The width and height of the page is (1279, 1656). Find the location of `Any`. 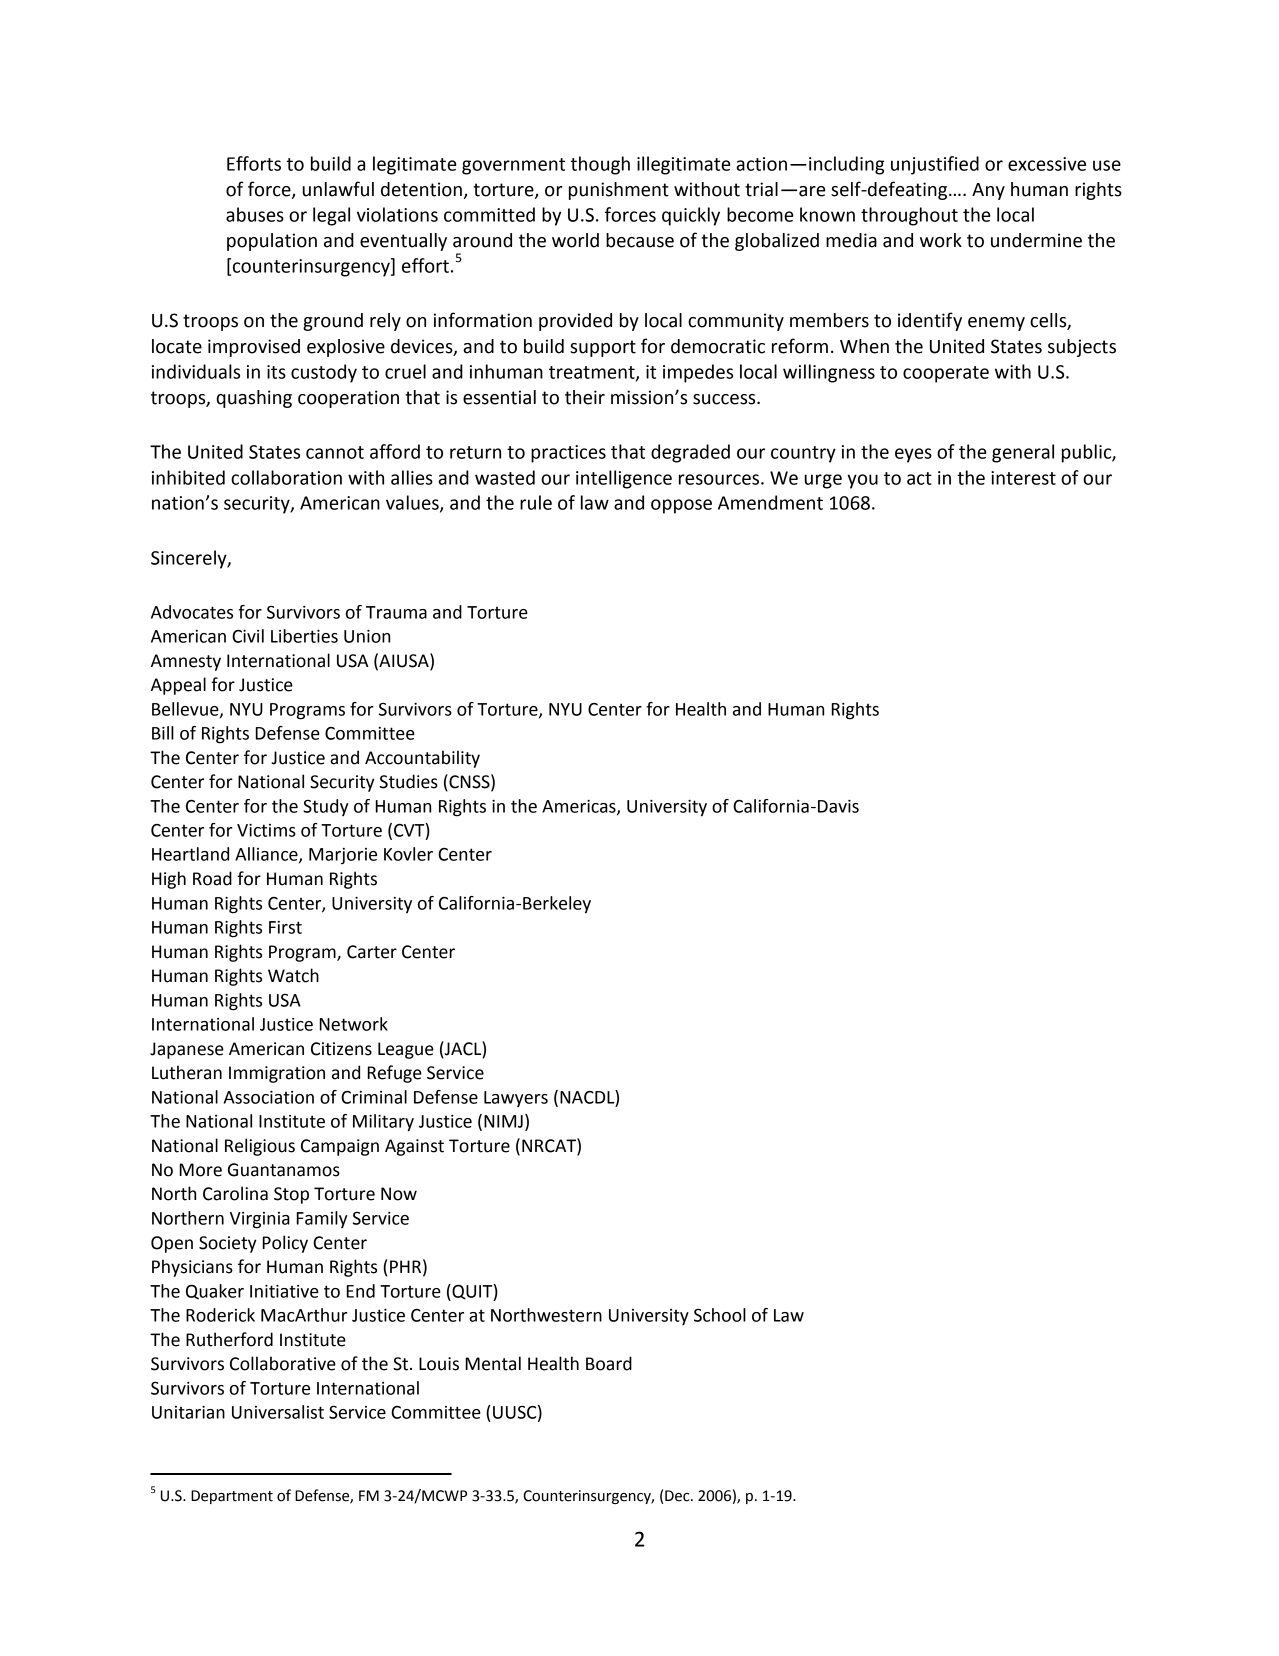

Any is located at coordinates (988, 191).
